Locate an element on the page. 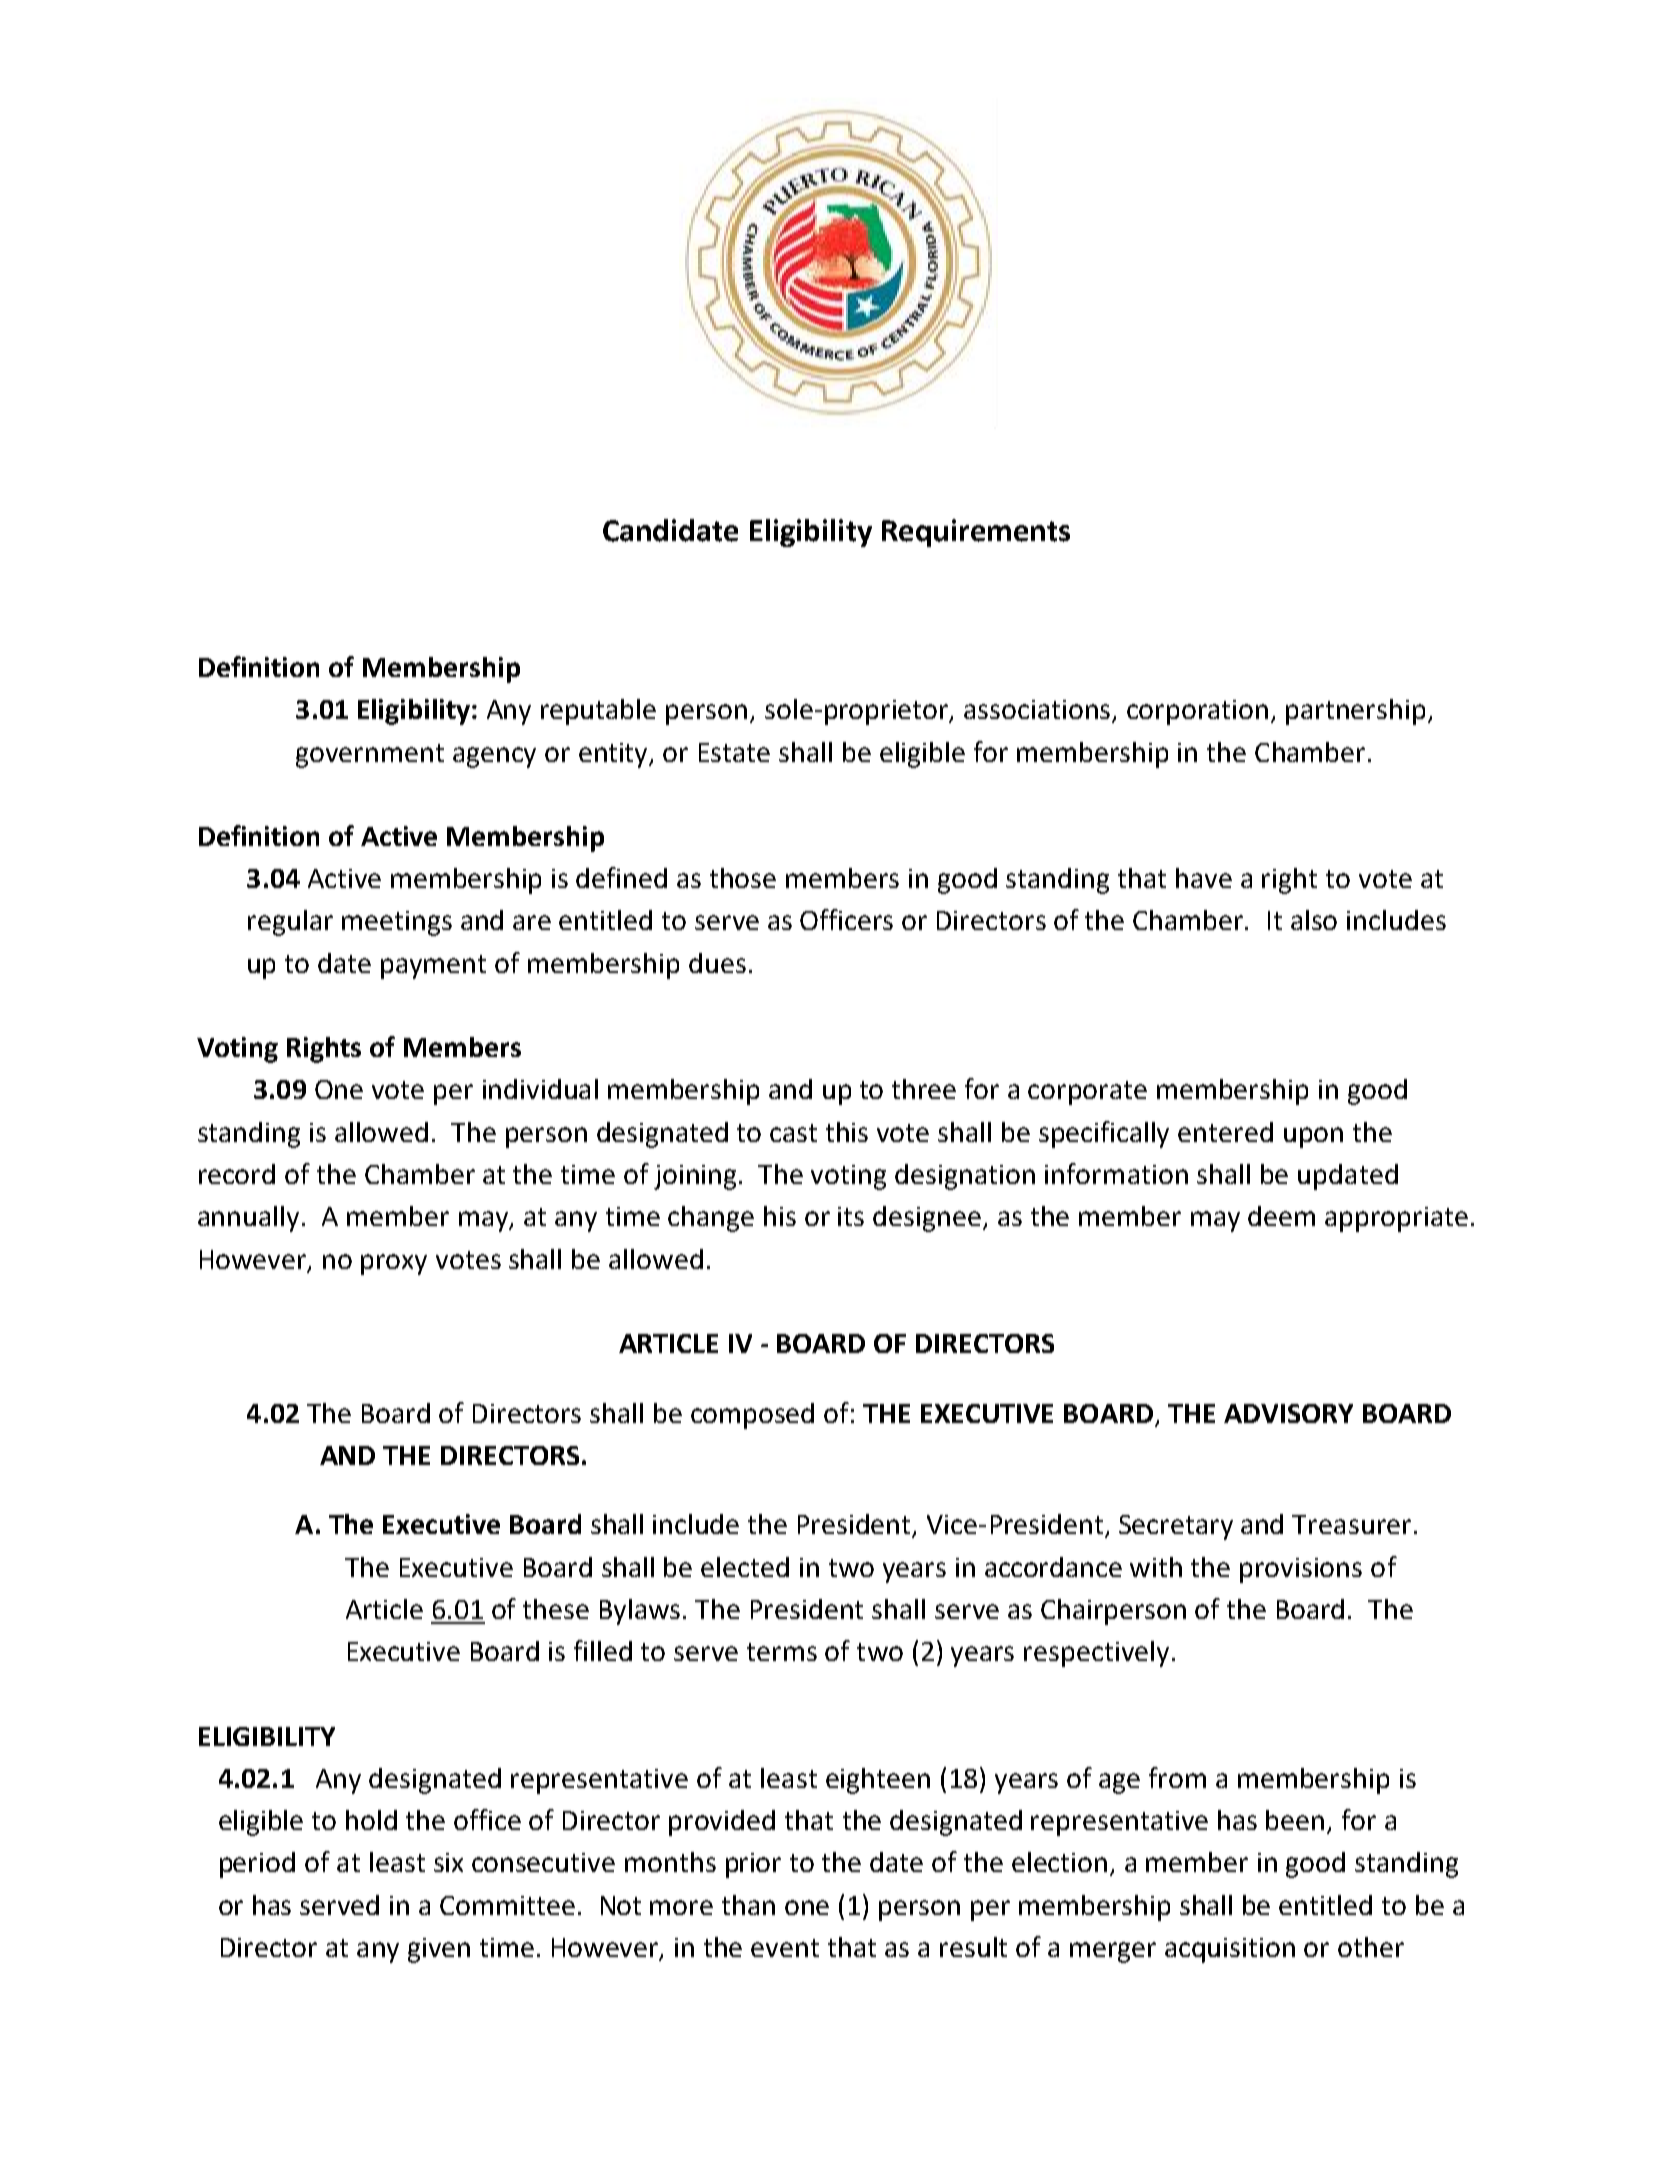  corporation is located at coordinates (1197, 712).
